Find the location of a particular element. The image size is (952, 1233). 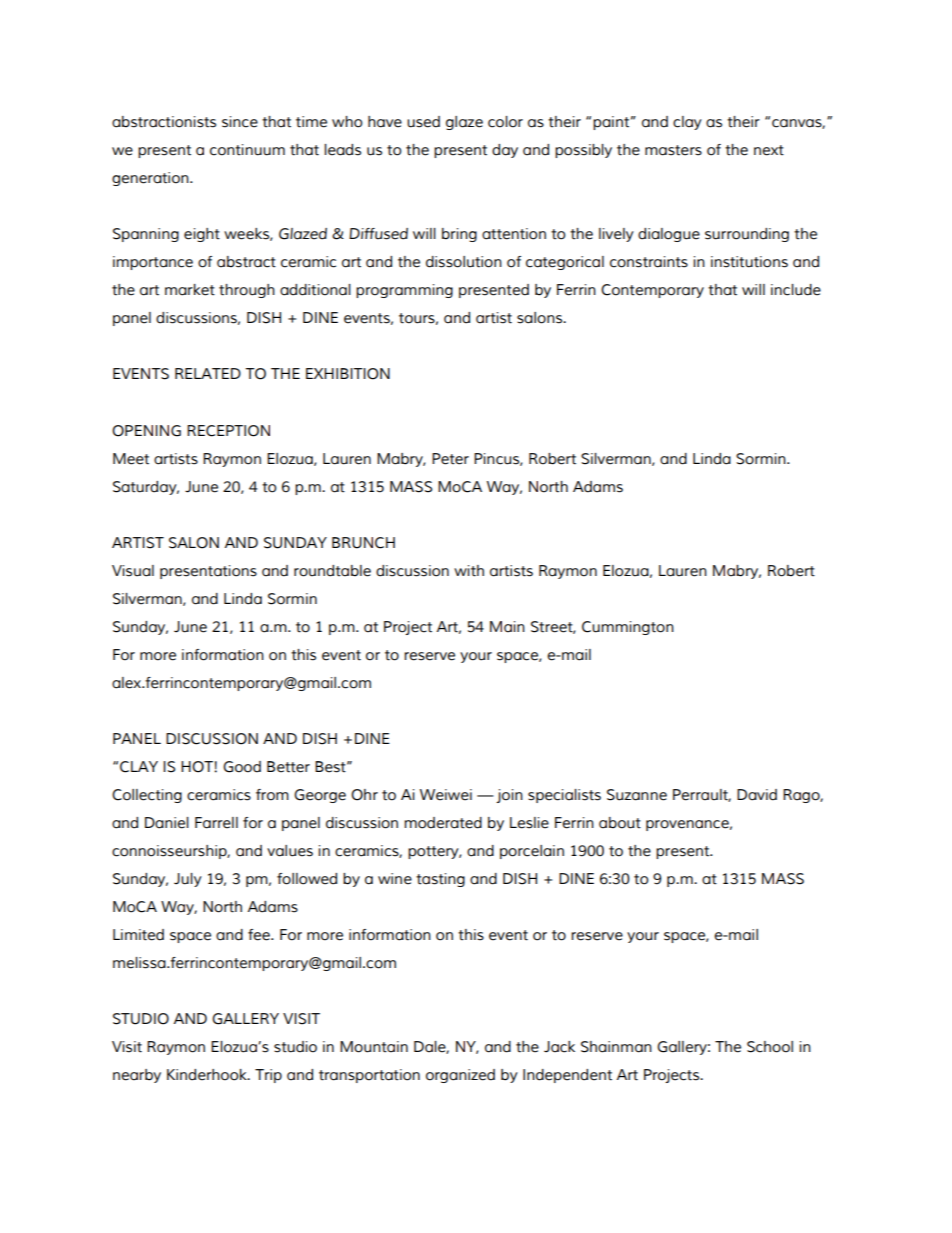

Visual is located at coordinates (133, 571).
